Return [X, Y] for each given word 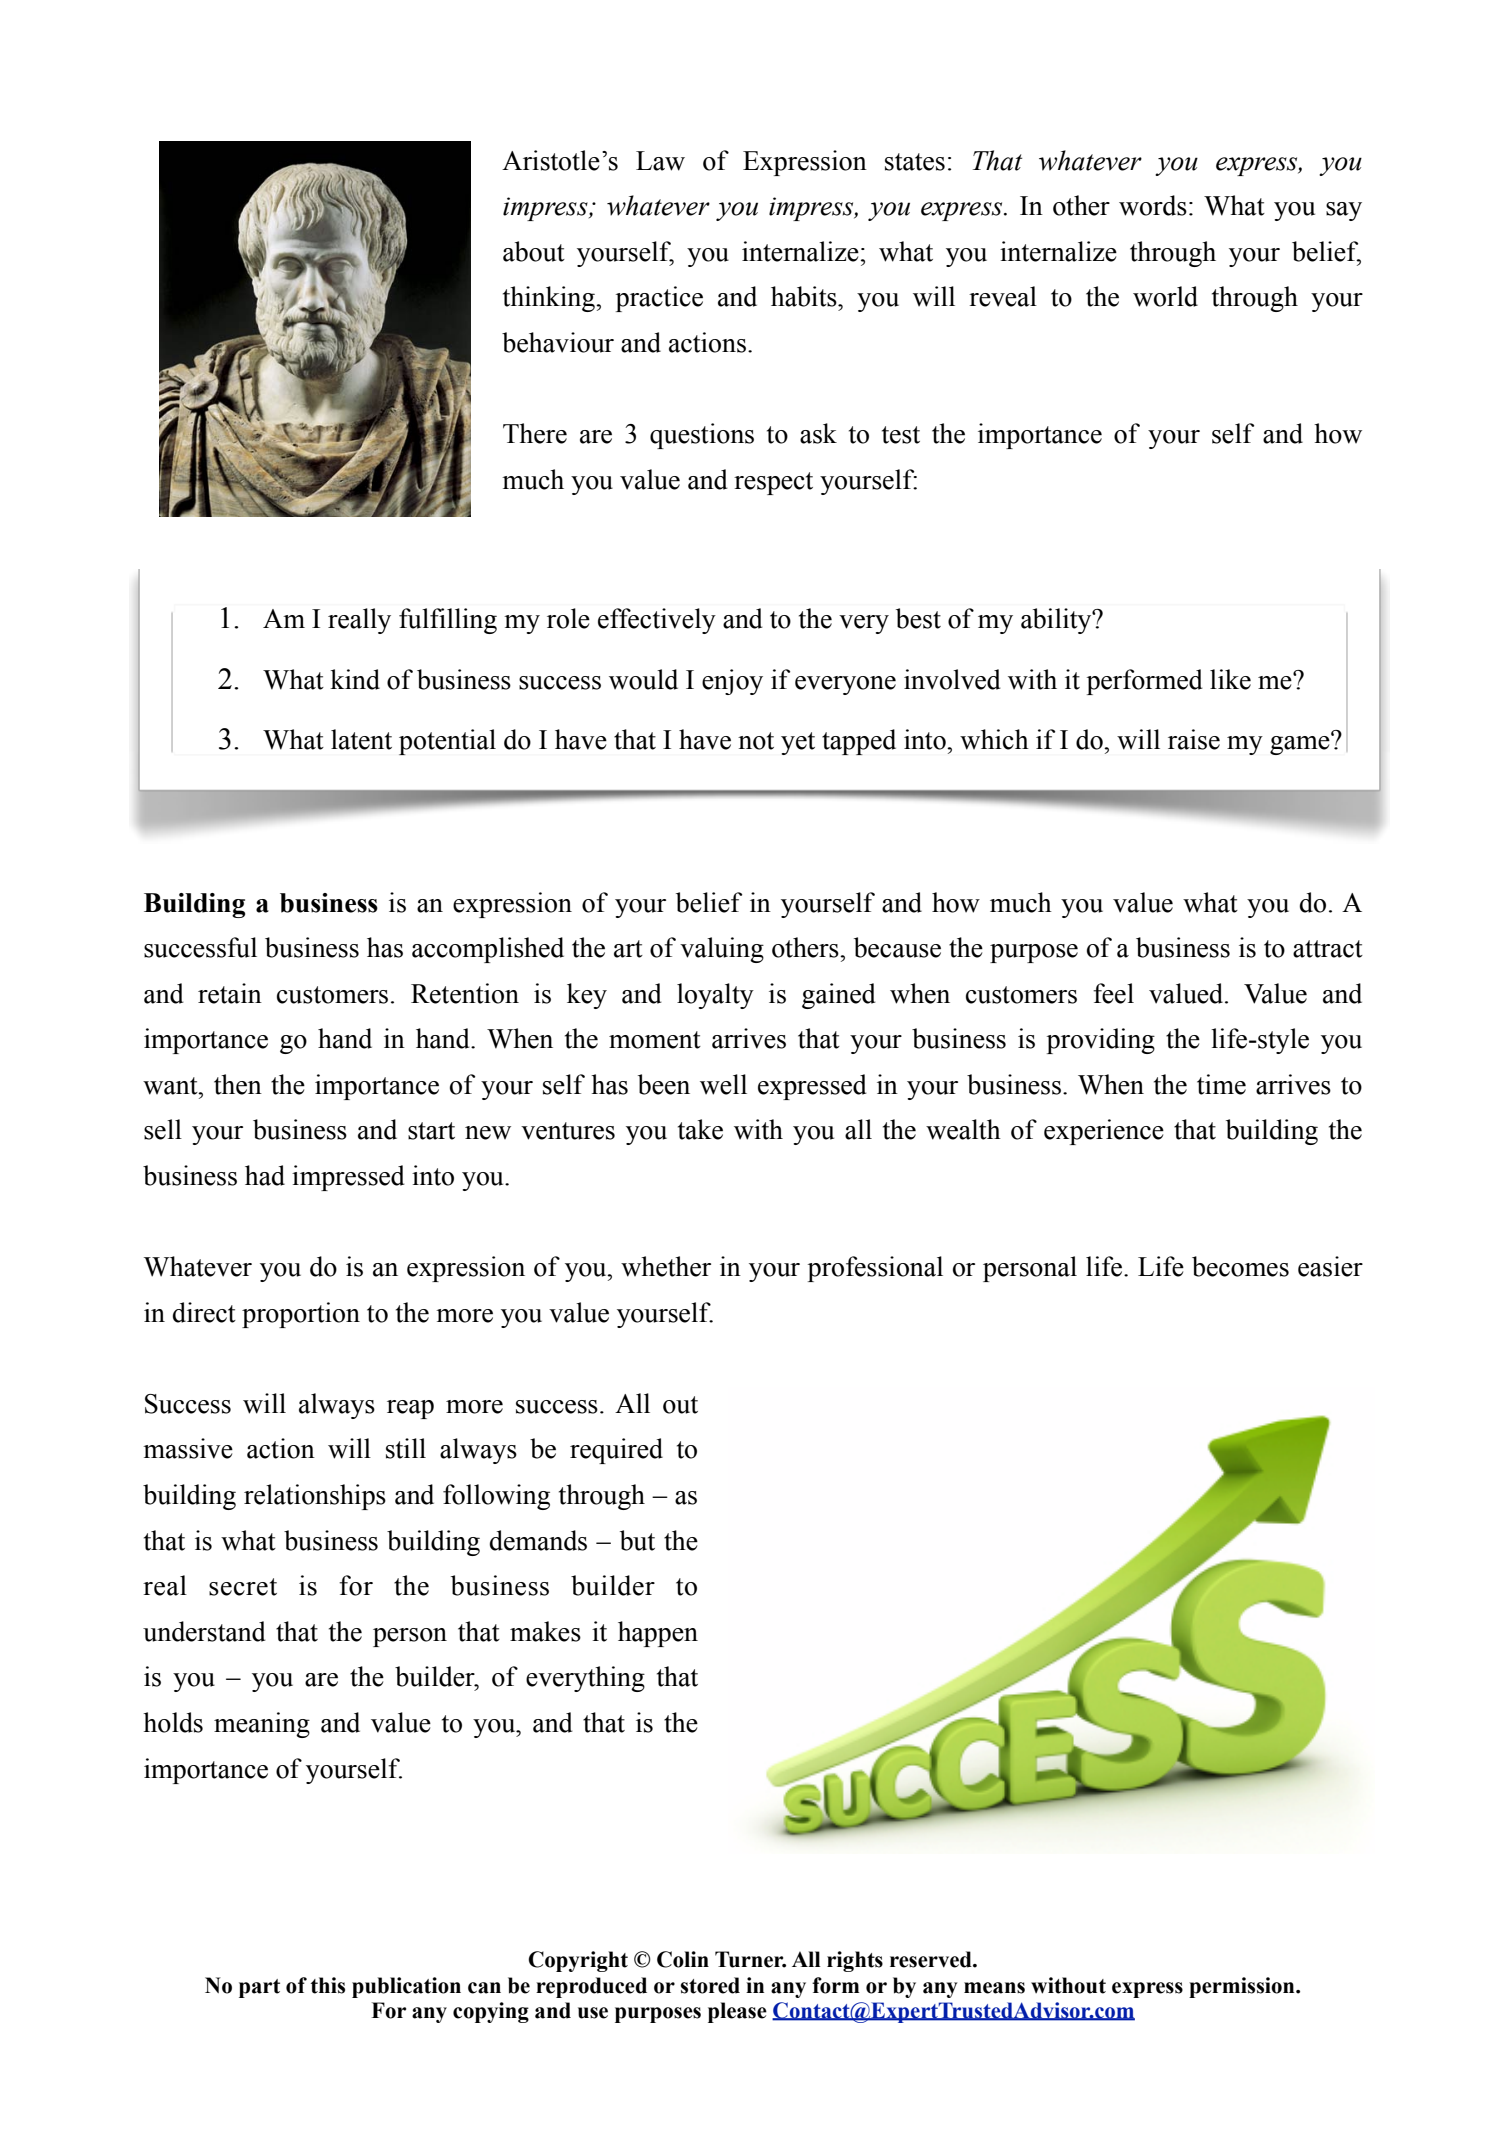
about [534, 251]
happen [658, 1634]
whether [666, 1266]
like [1230, 679]
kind [355, 679]
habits [805, 296]
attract [1328, 949]
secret [243, 1587]
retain [230, 993]
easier [1330, 1266]
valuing [722, 950]
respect [773, 483]
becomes [1240, 1266]
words [1153, 205]
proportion [301, 1315]
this [328, 1985]
